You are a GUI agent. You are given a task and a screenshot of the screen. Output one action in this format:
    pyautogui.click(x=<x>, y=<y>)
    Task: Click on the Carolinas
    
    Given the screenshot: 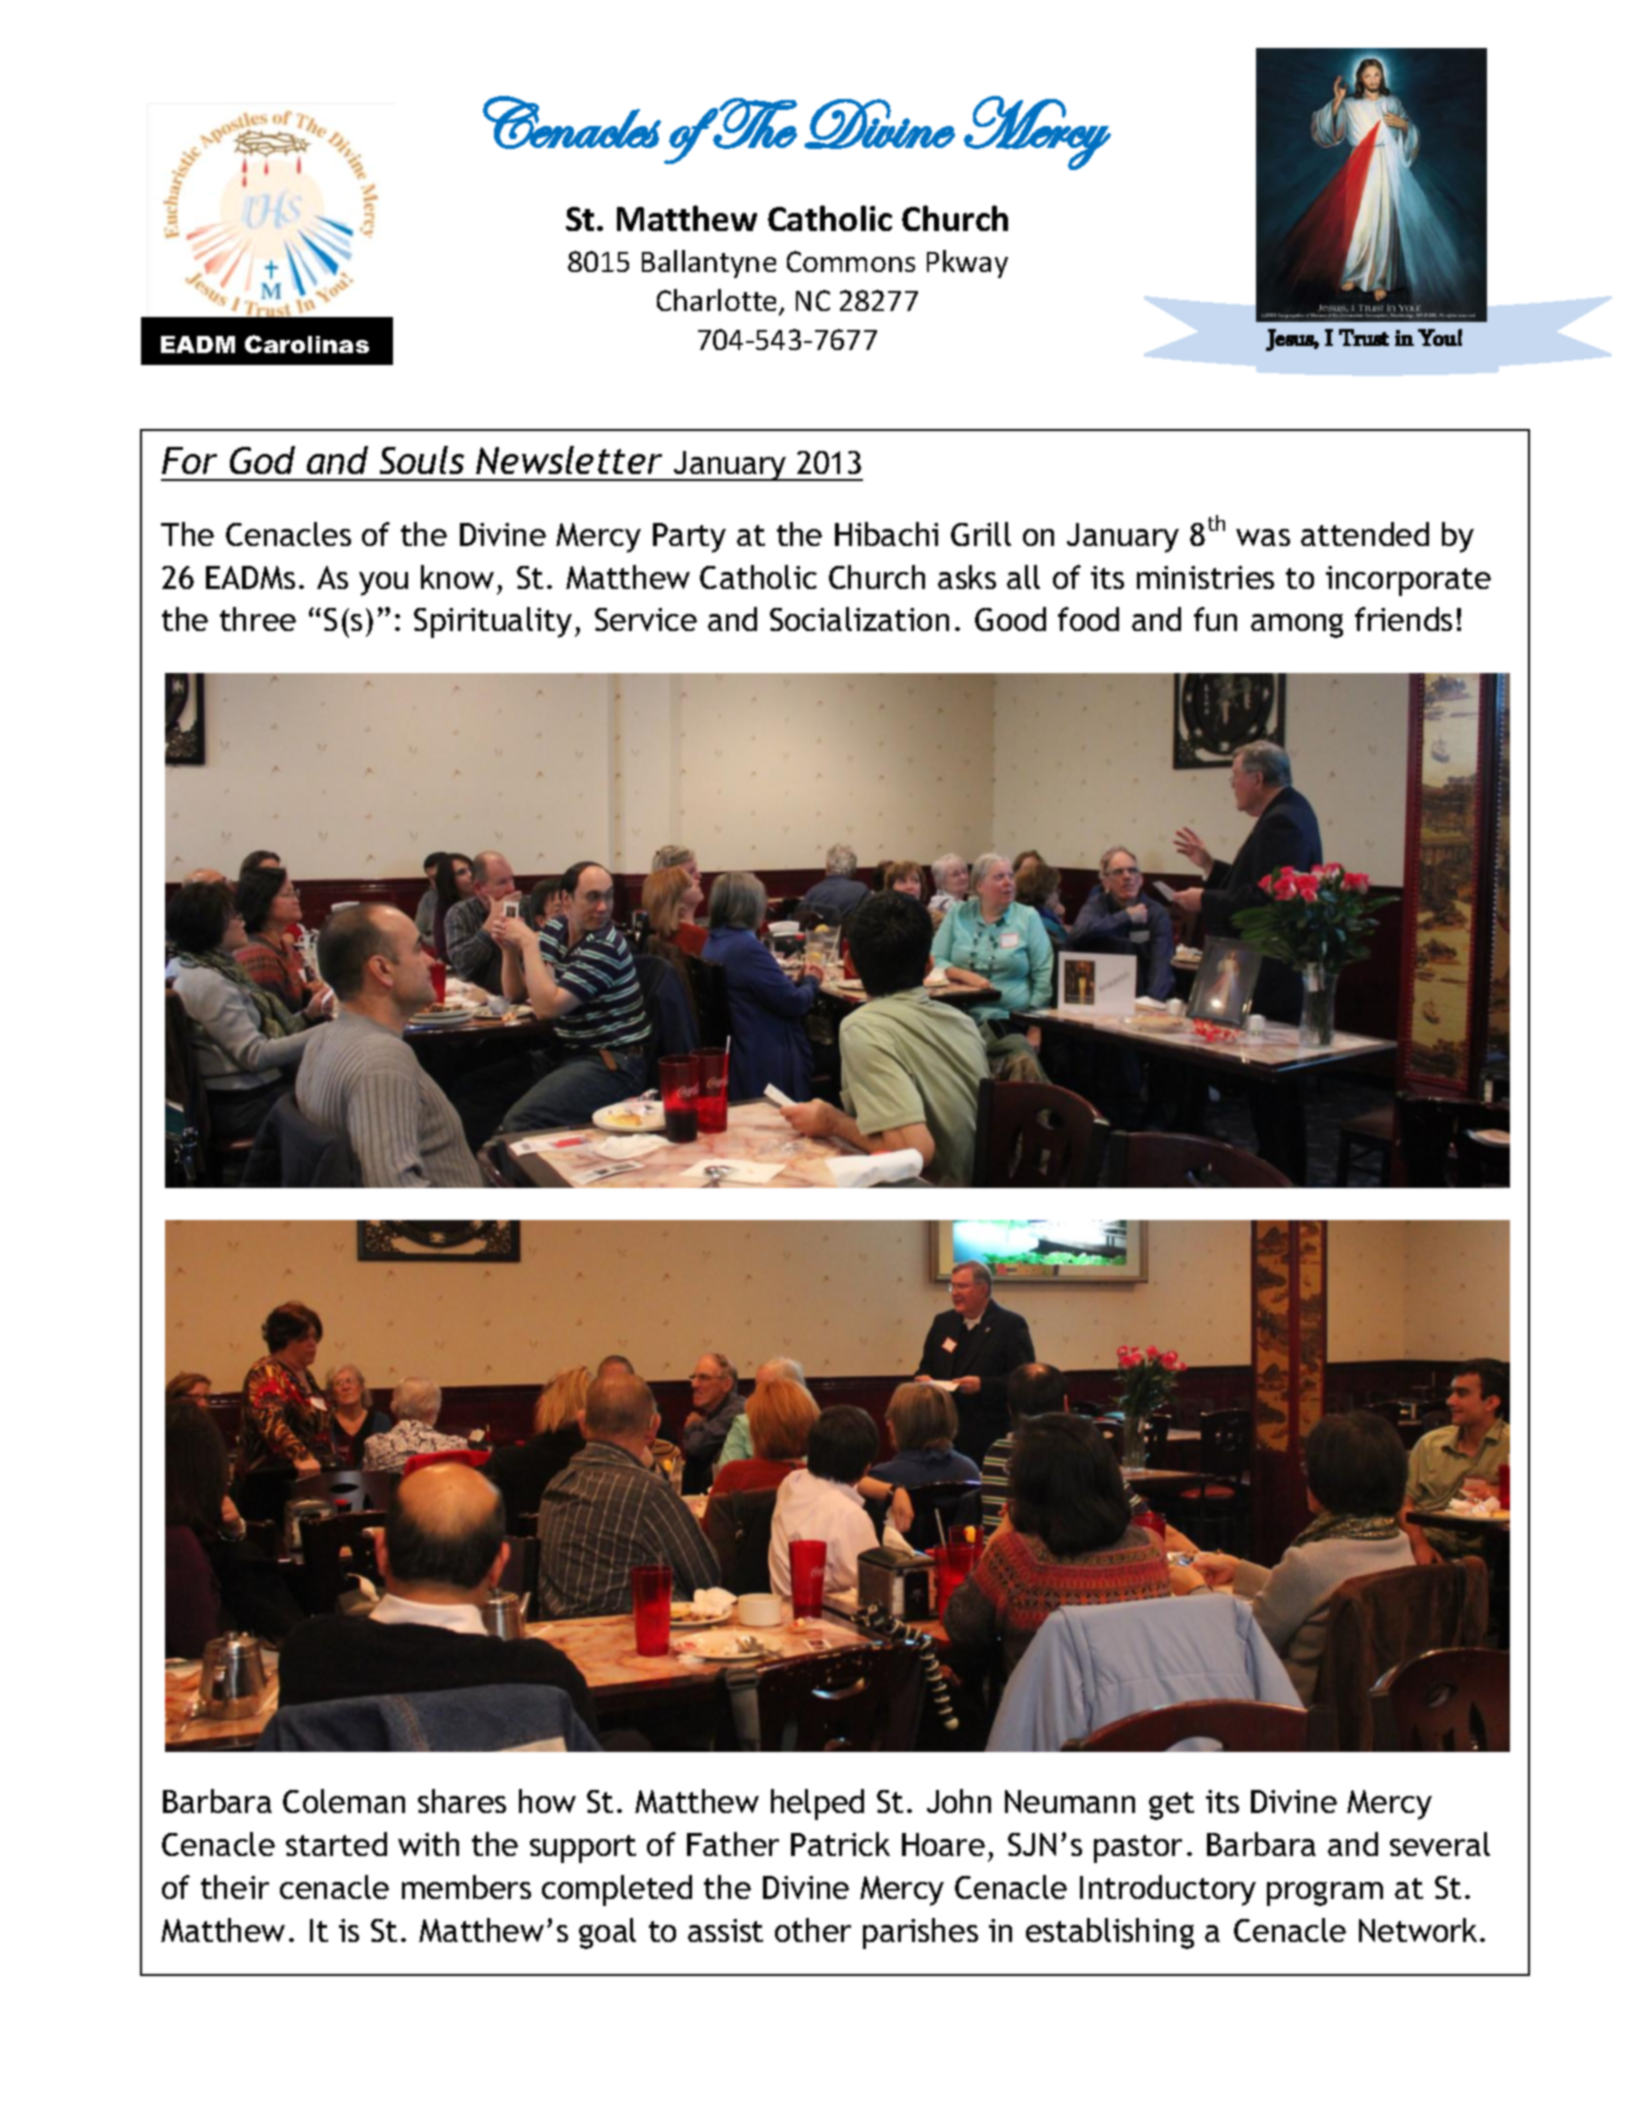 What is the action you would take?
    pyautogui.click(x=307, y=344)
